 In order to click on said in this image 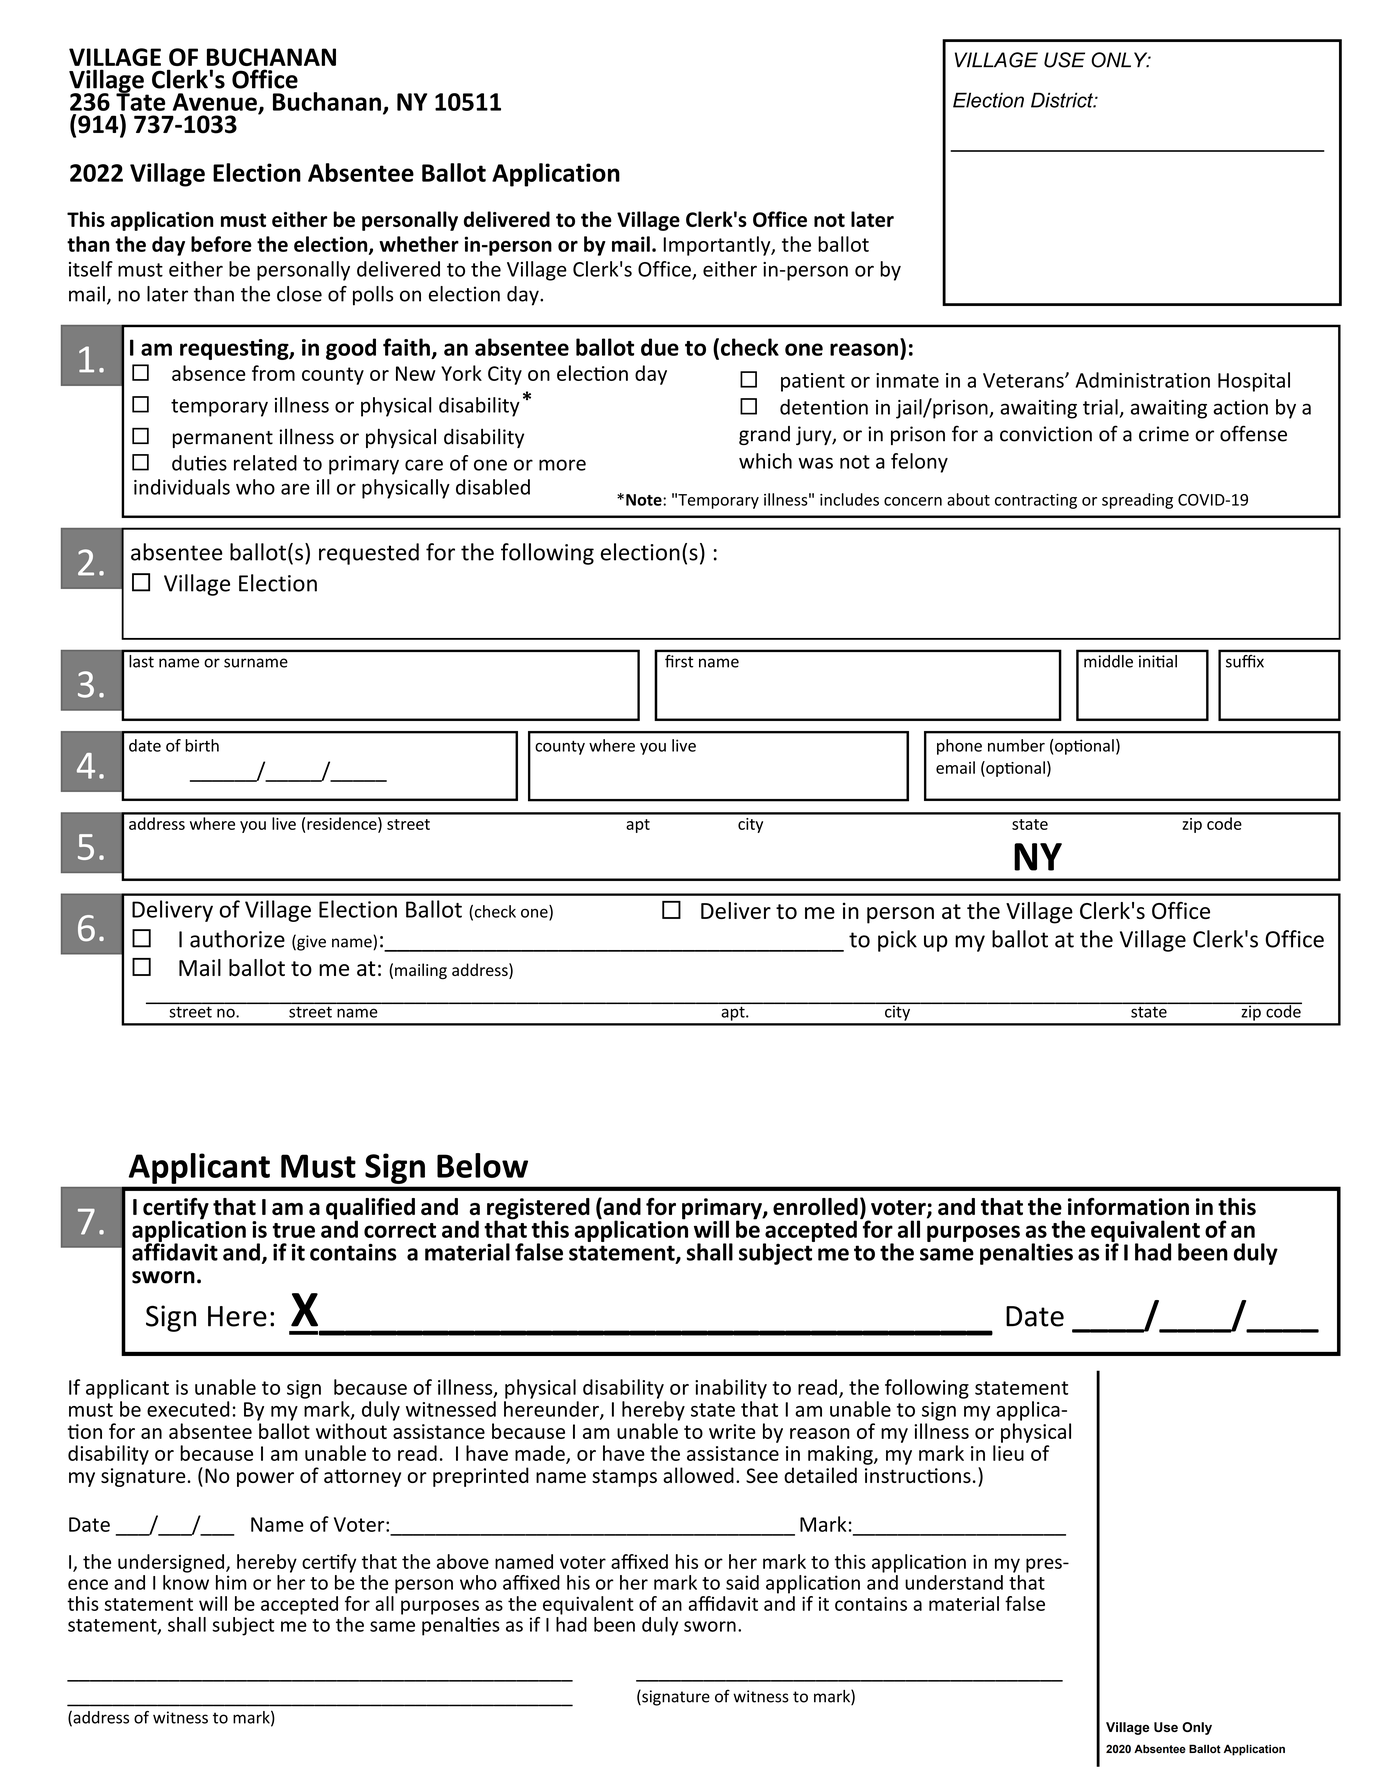, I will do `click(742, 1582)`.
